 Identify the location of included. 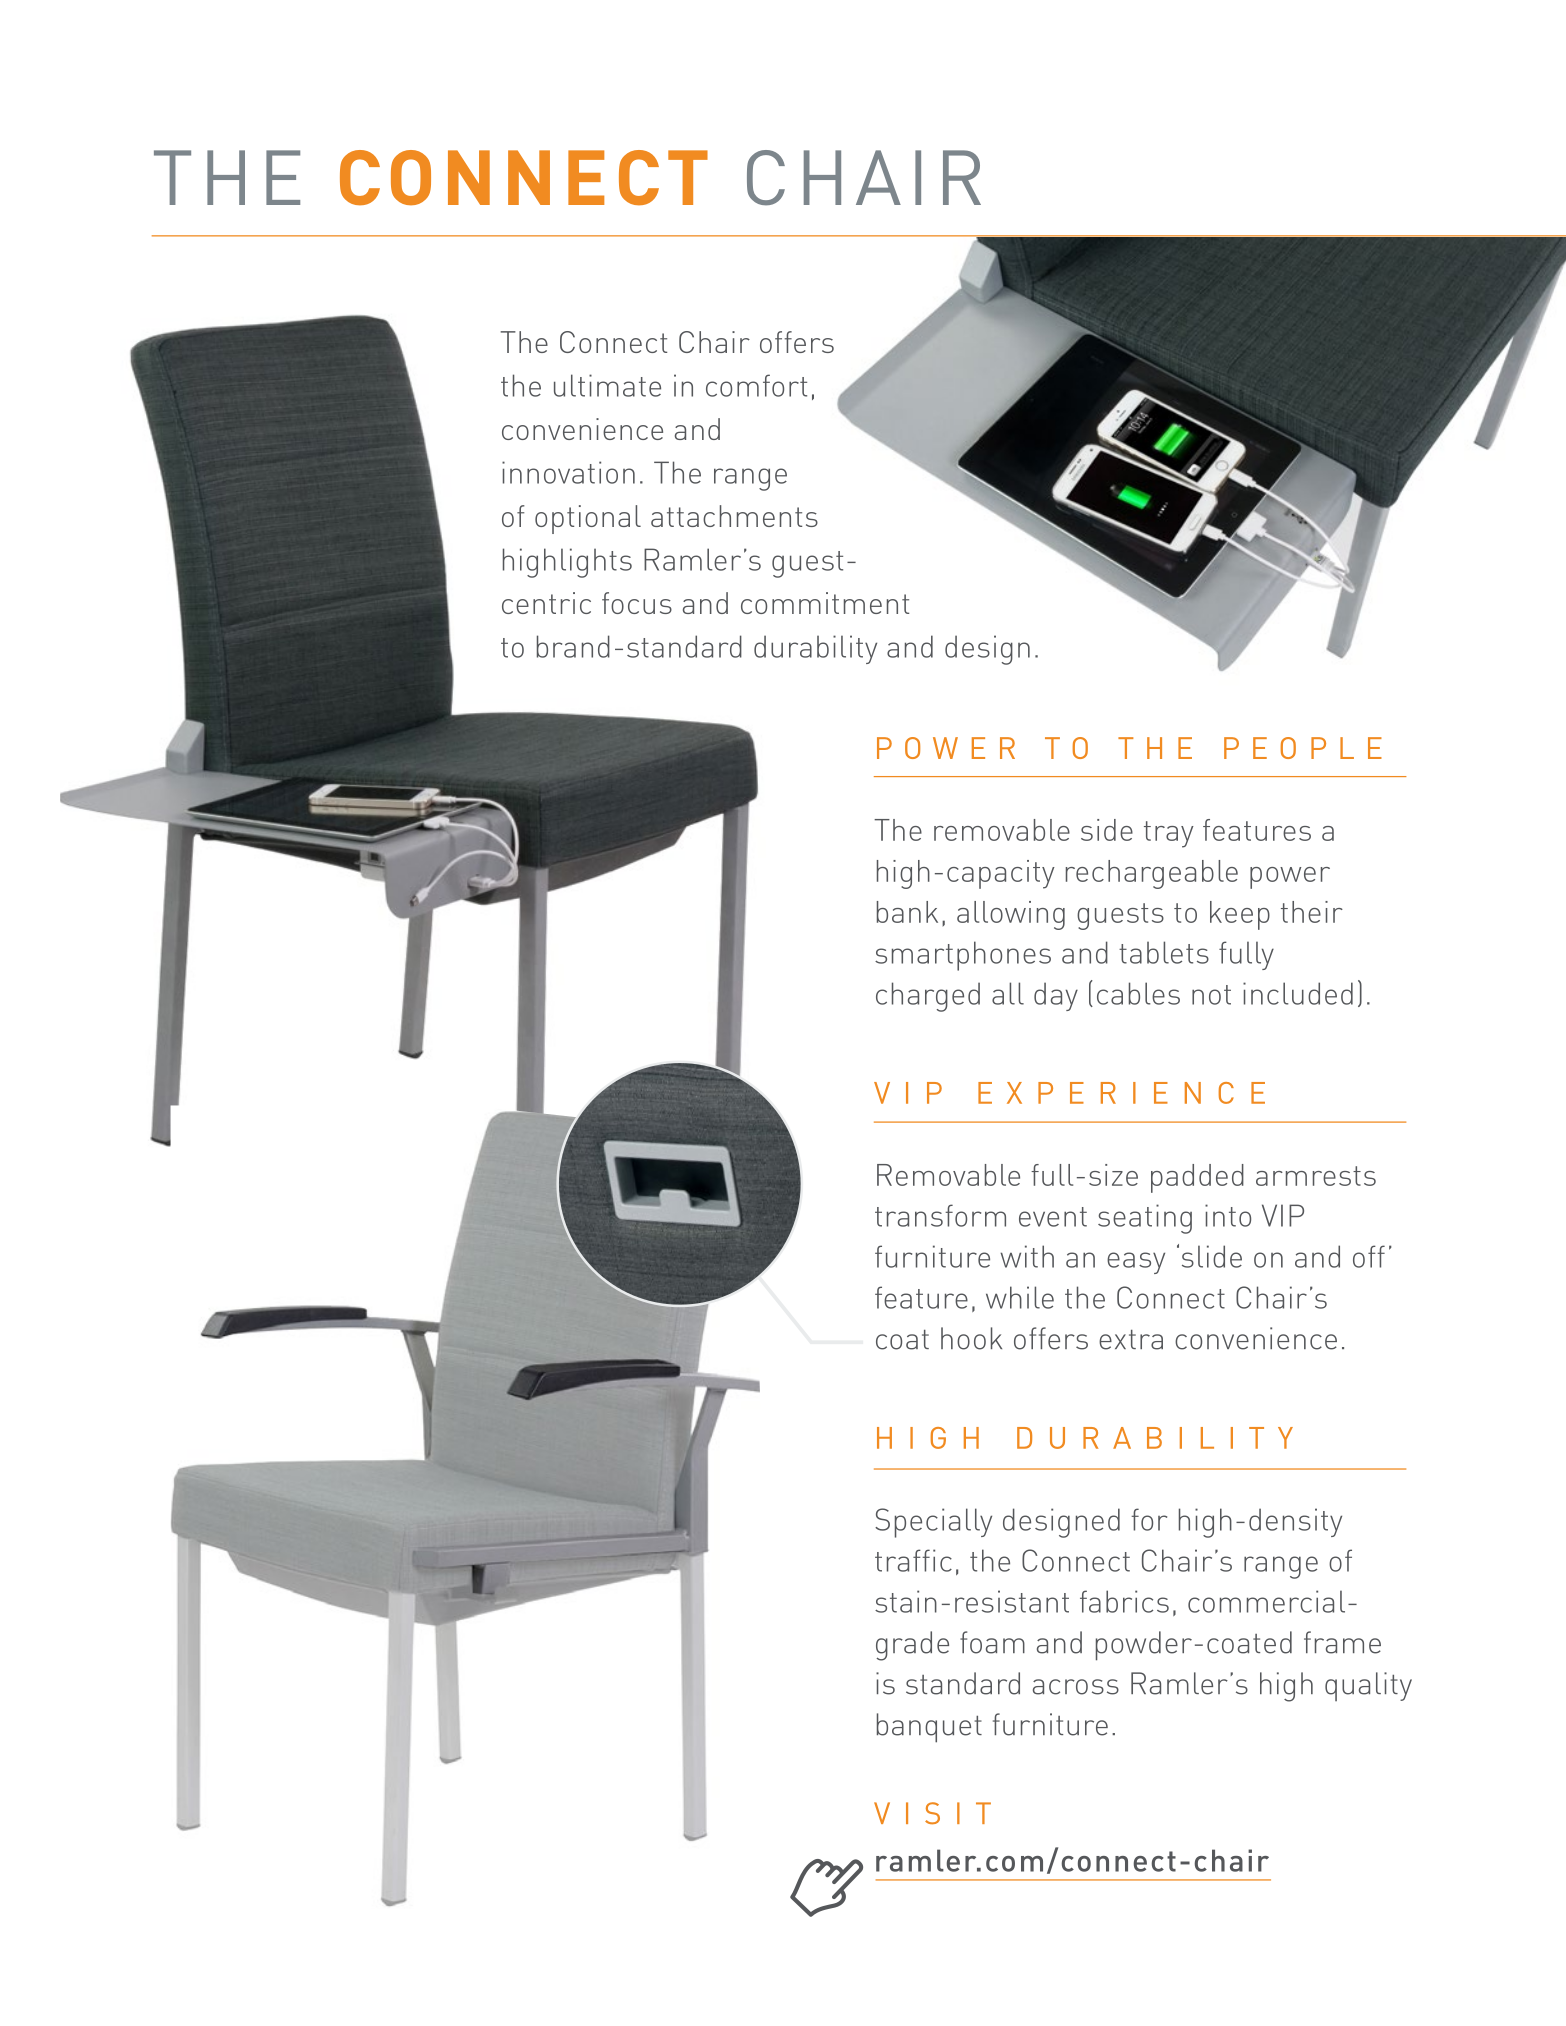
(1298, 993).
